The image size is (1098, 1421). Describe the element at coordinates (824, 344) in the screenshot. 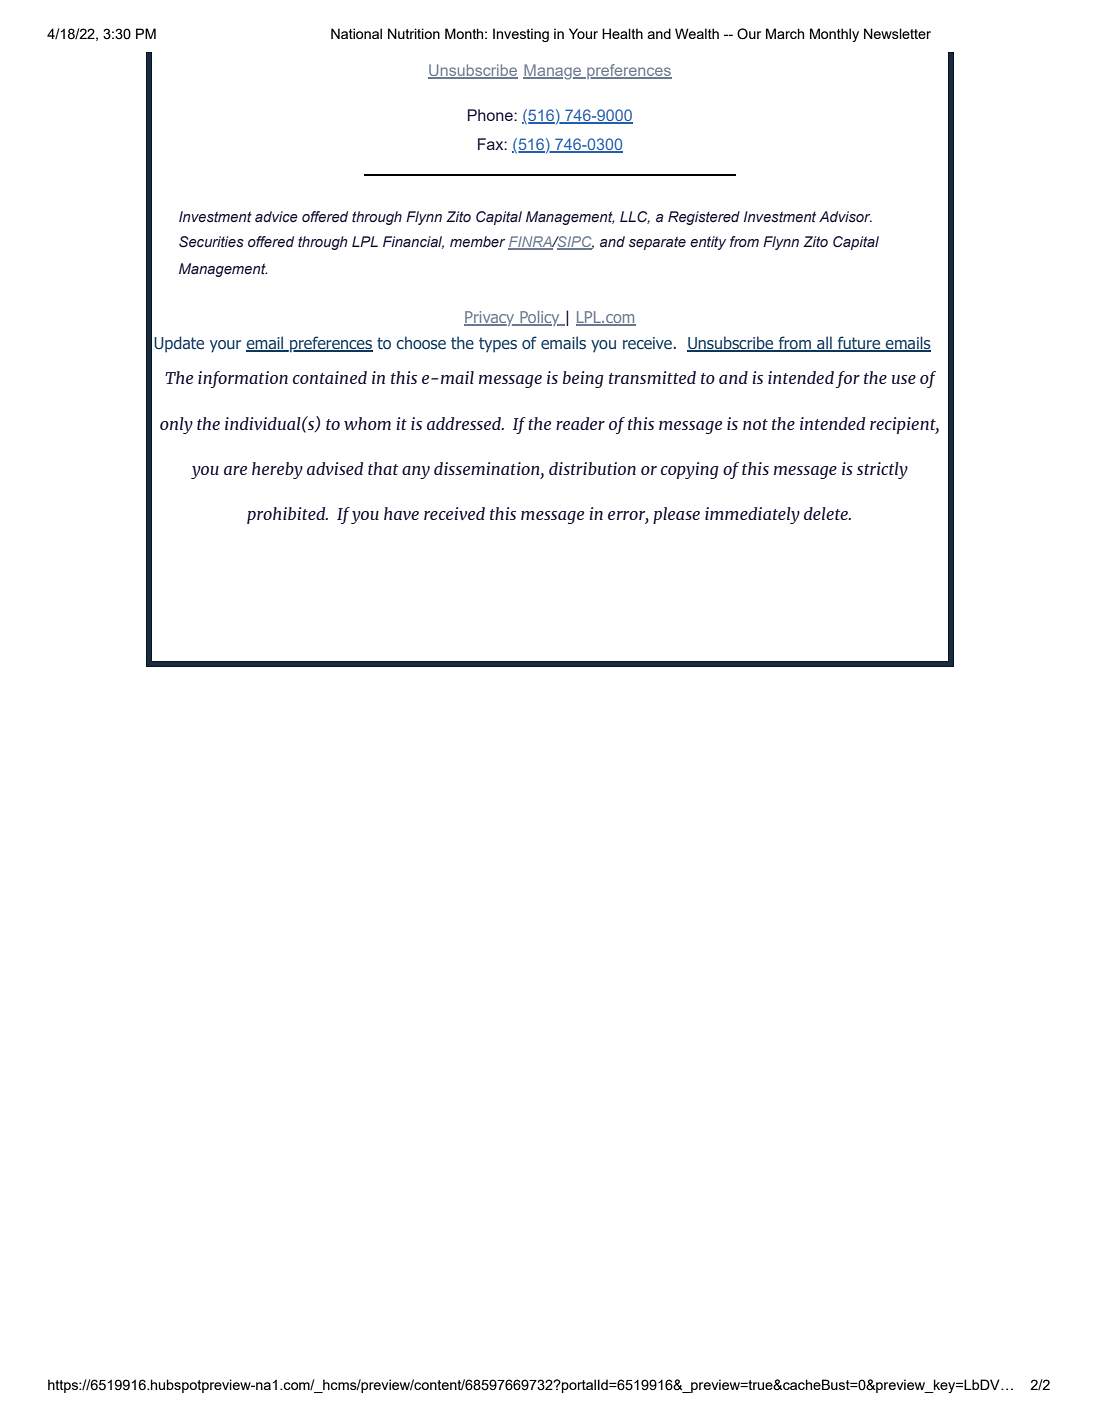

I see `all` at that location.
